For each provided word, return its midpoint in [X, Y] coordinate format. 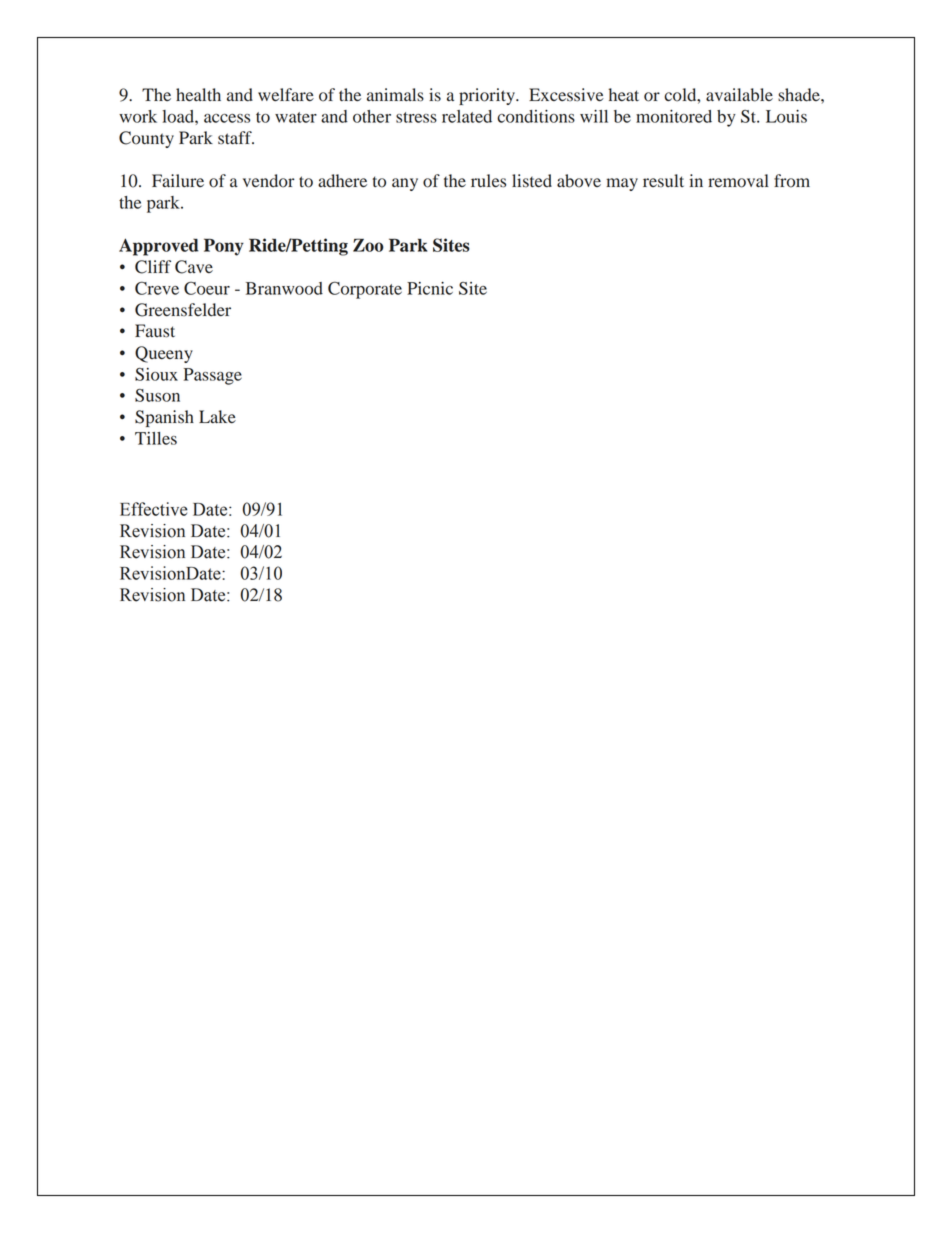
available [739, 95]
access [227, 118]
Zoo [368, 245]
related [467, 116]
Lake [217, 416]
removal [738, 181]
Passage [213, 376]
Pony [224, 247]
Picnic [430, 288]
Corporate [365, 290]
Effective [154, 509]
